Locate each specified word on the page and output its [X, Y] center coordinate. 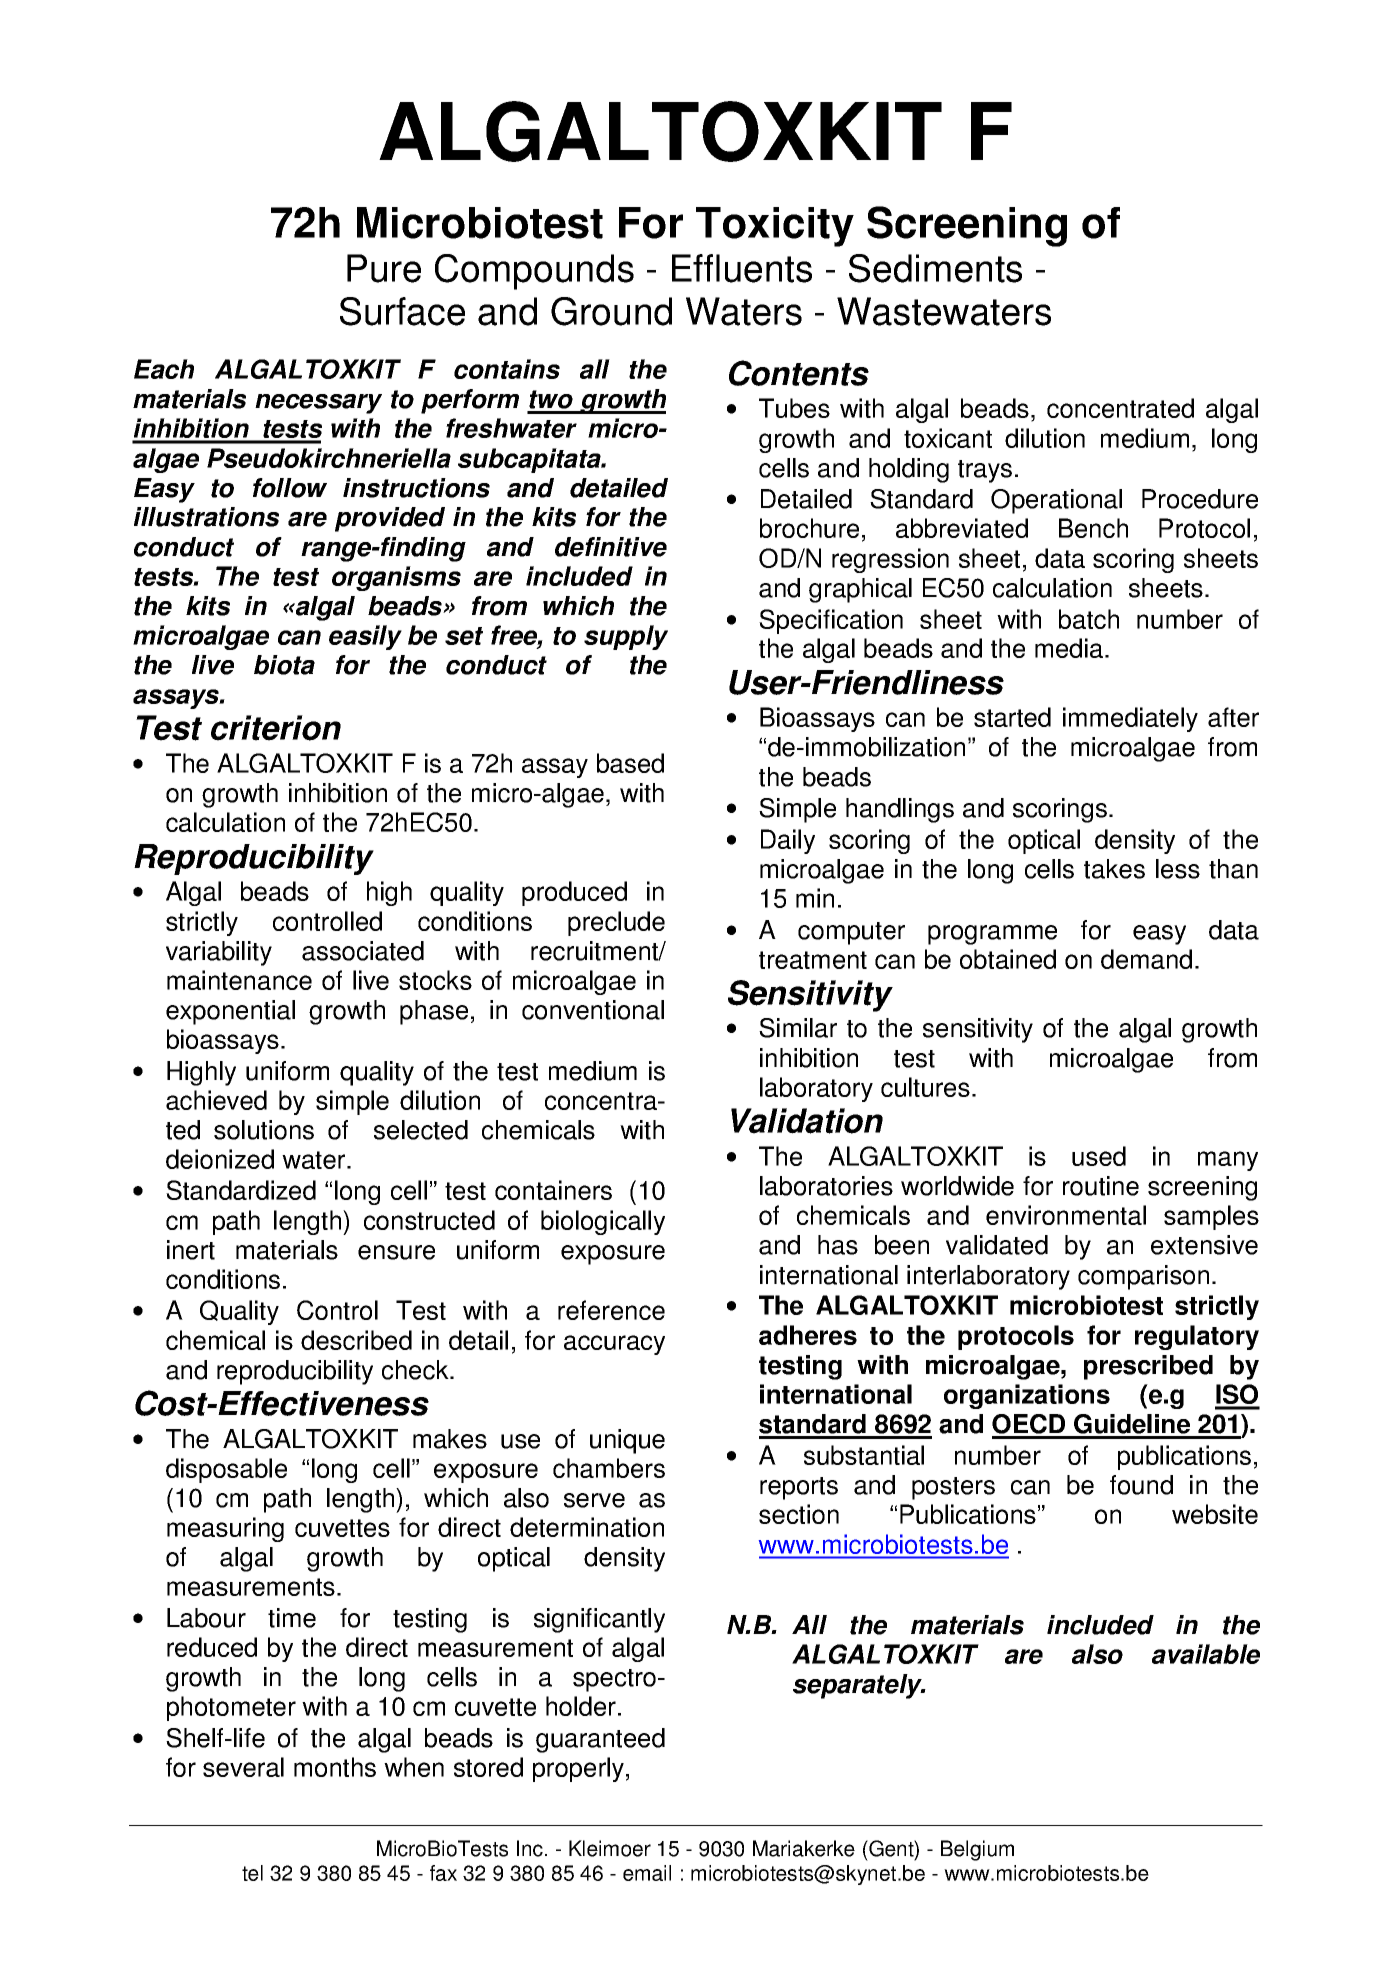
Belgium [977, 1850]
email [647, 1873]
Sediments [935, 268]
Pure [384, 268]
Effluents [742, 268]
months [335, 1767]
